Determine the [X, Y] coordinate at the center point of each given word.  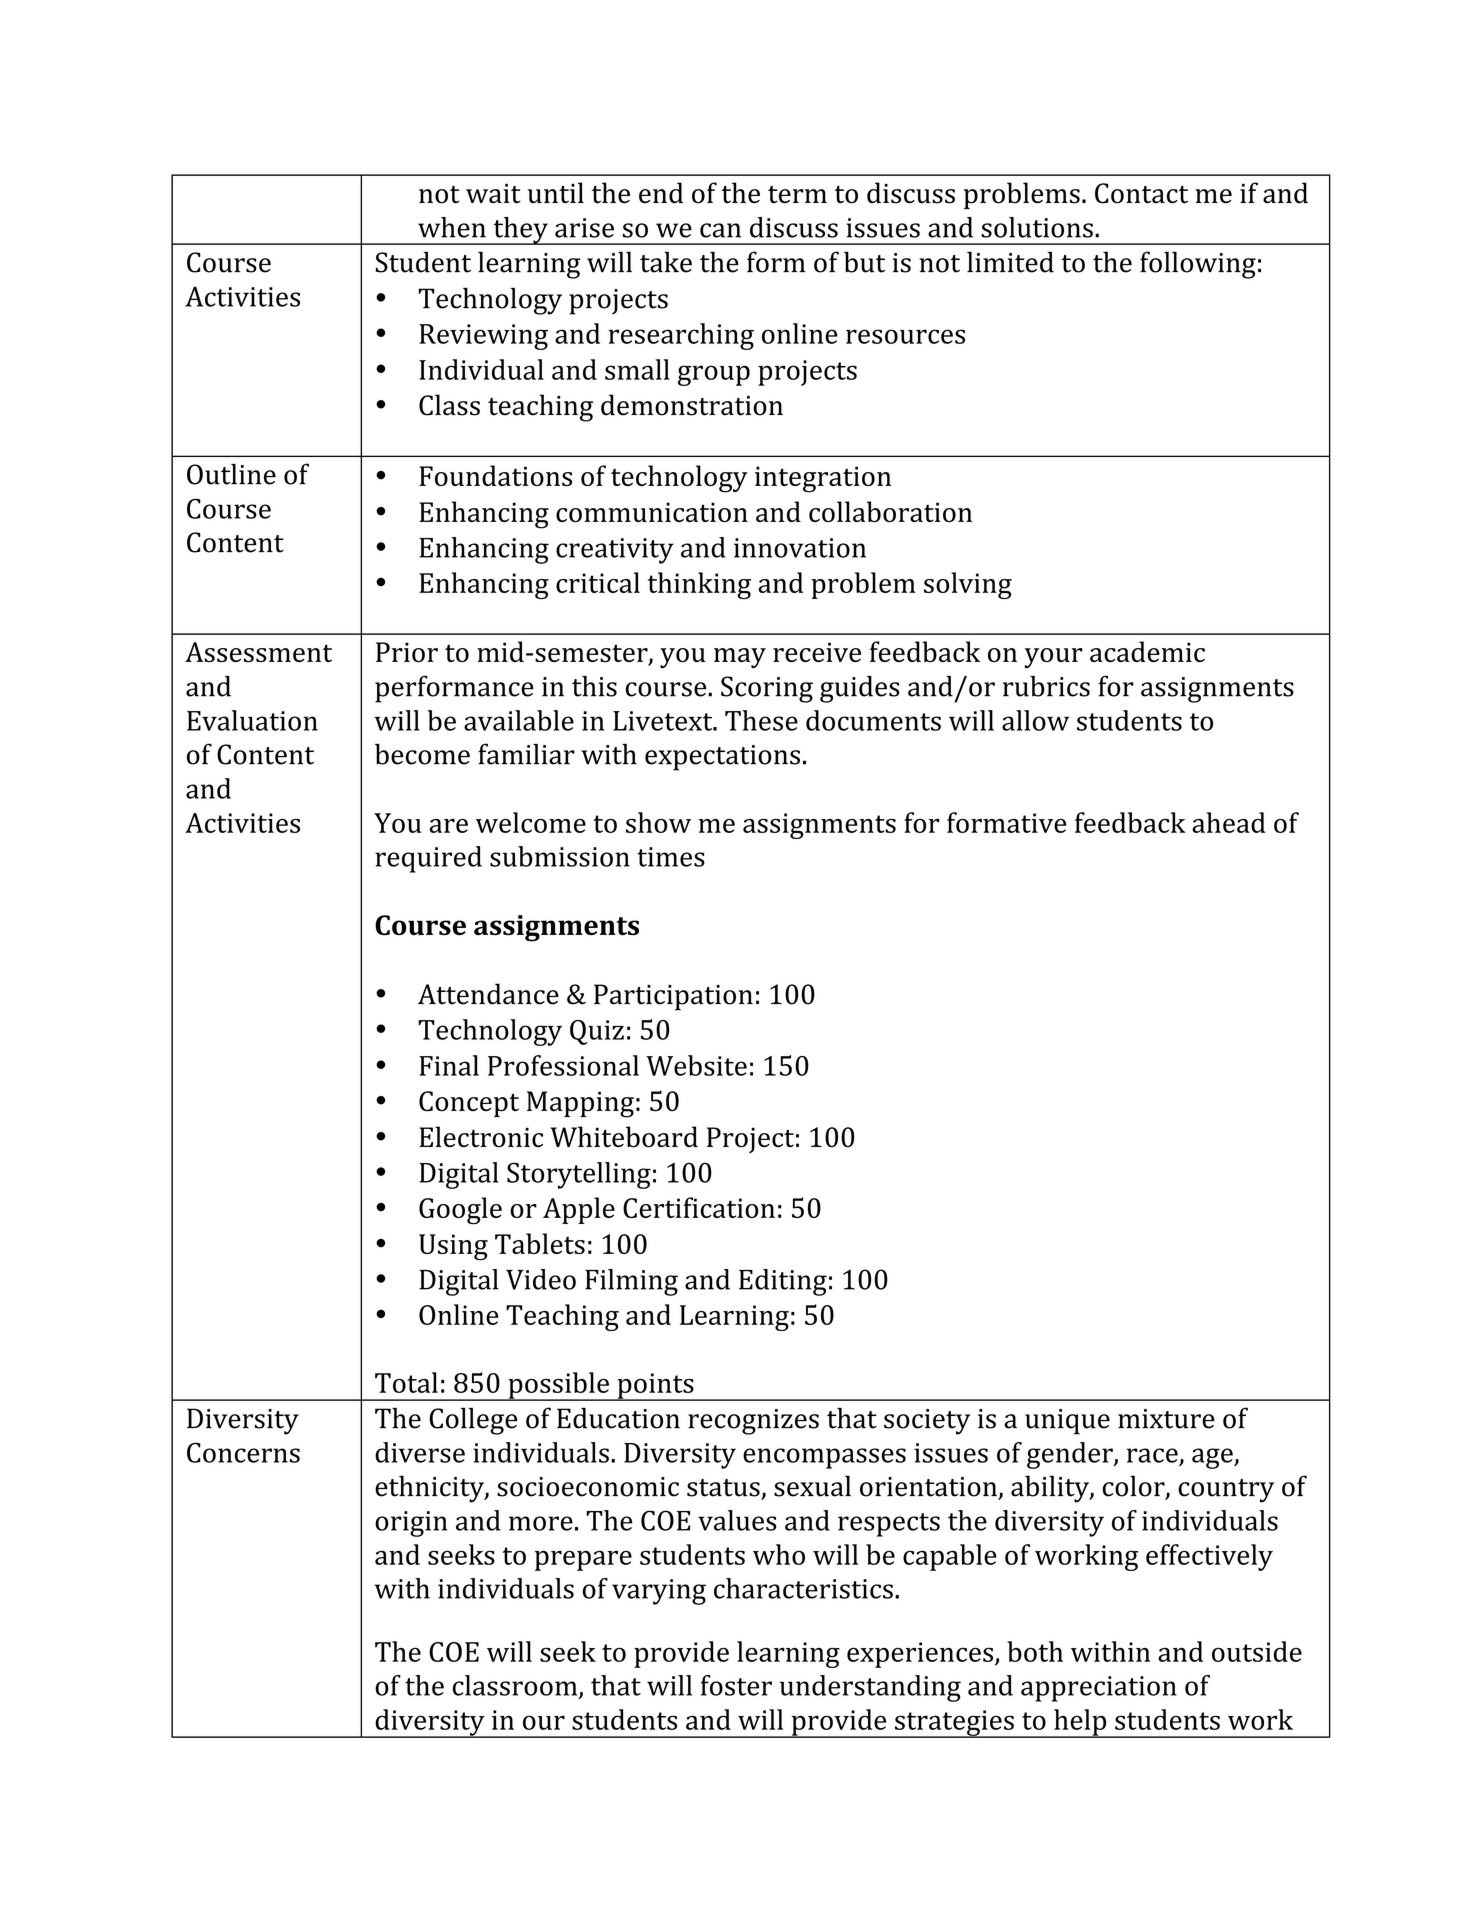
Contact [1141, 193]
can [720, 230]
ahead [1229, 822]
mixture [1166, 1419]
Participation [673, 997]
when [452, 227]
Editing [783, 1282]
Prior [407, 652]
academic [1147, 651]
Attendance [488, 994]
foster [736, 1685]
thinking [699, 585]
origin [411, 1524]
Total [406, 1382]
